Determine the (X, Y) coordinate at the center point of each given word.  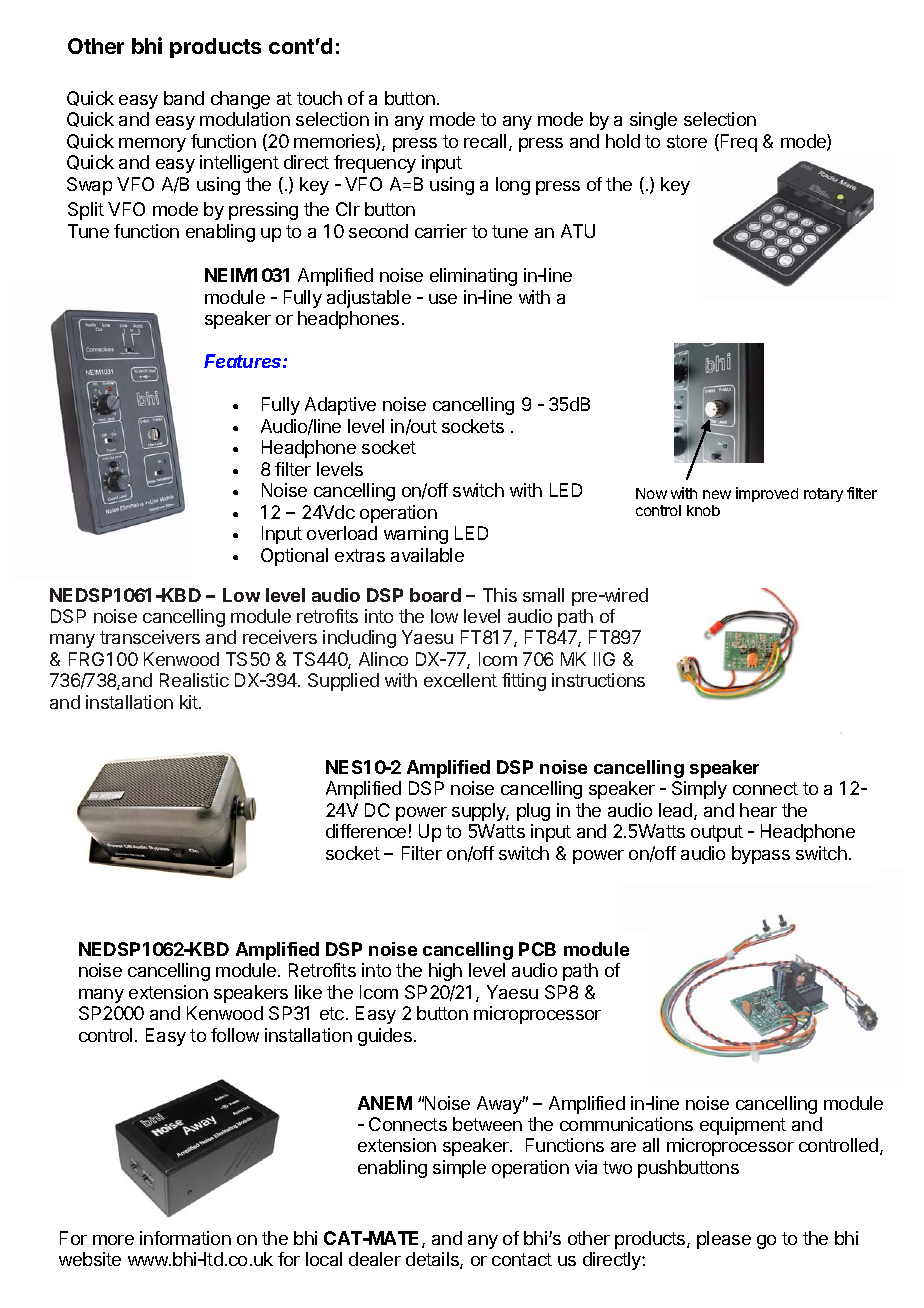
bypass (761, 855)
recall (485, 141)
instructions (598, 680)
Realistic (194, 680)
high (445, 972)
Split (86, 211)
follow (235, 1035)
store (687, 141)
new (717, 494)
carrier (441, 231)
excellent (460, 680)
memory (152, 145)
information (185, 1238)
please (724, 1240)
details (433, 1260)
